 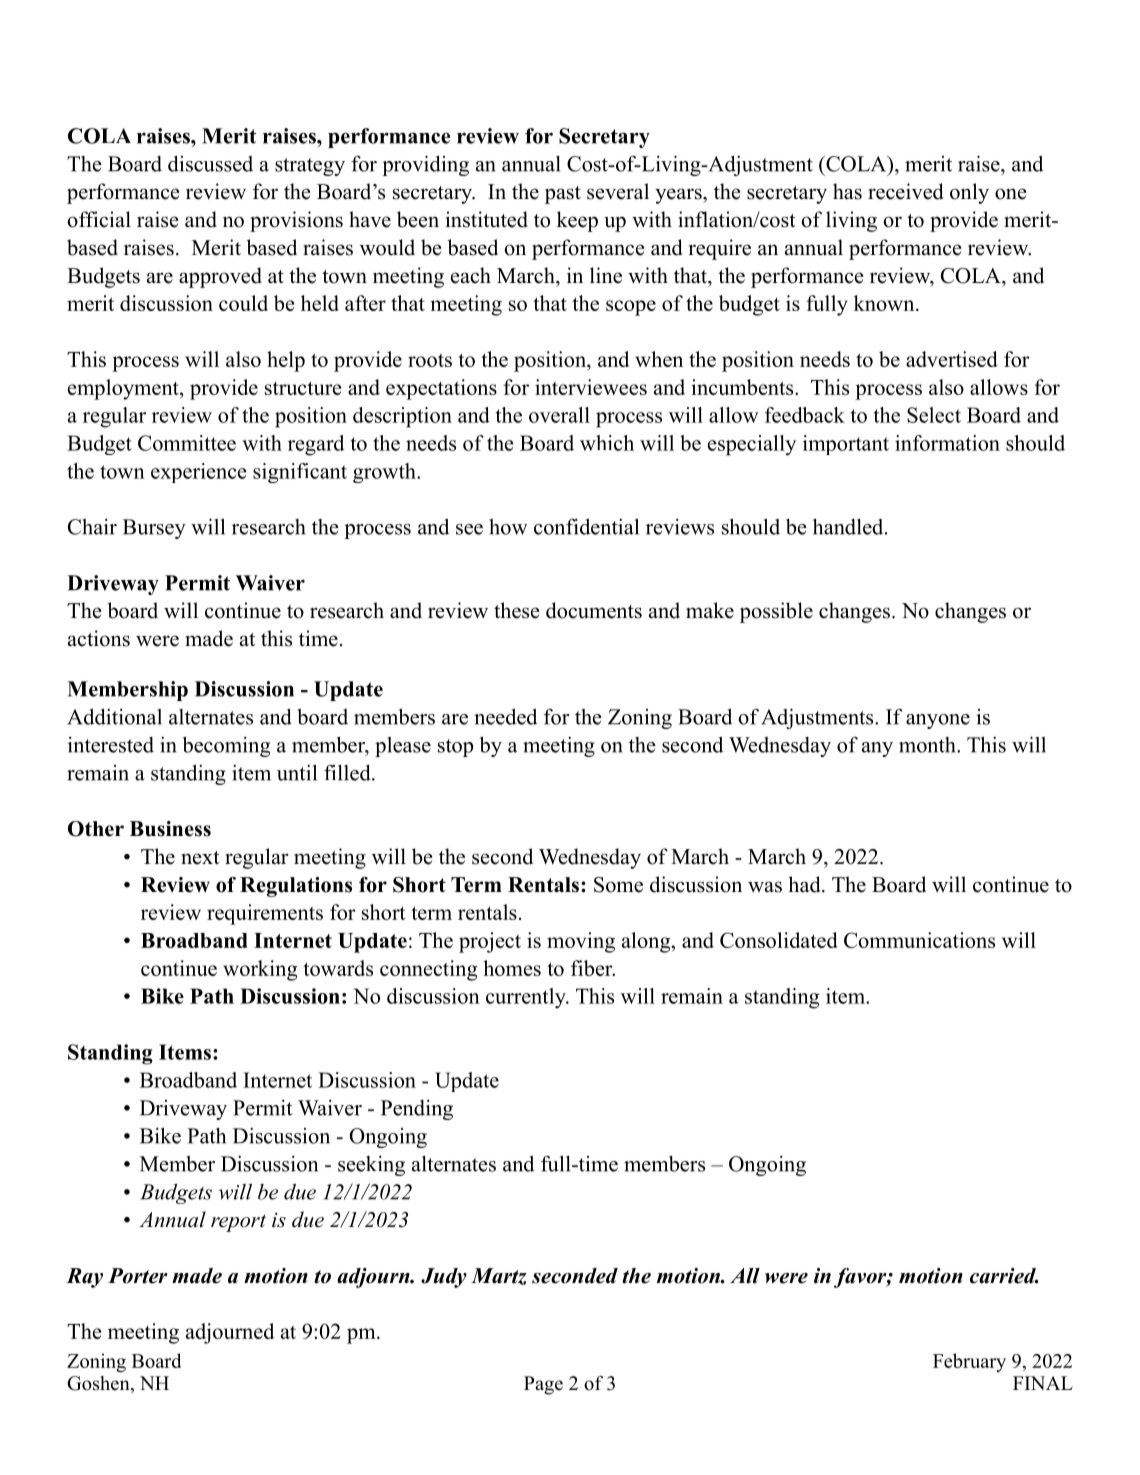 I want to click on past, so click(x=563, y=195).
